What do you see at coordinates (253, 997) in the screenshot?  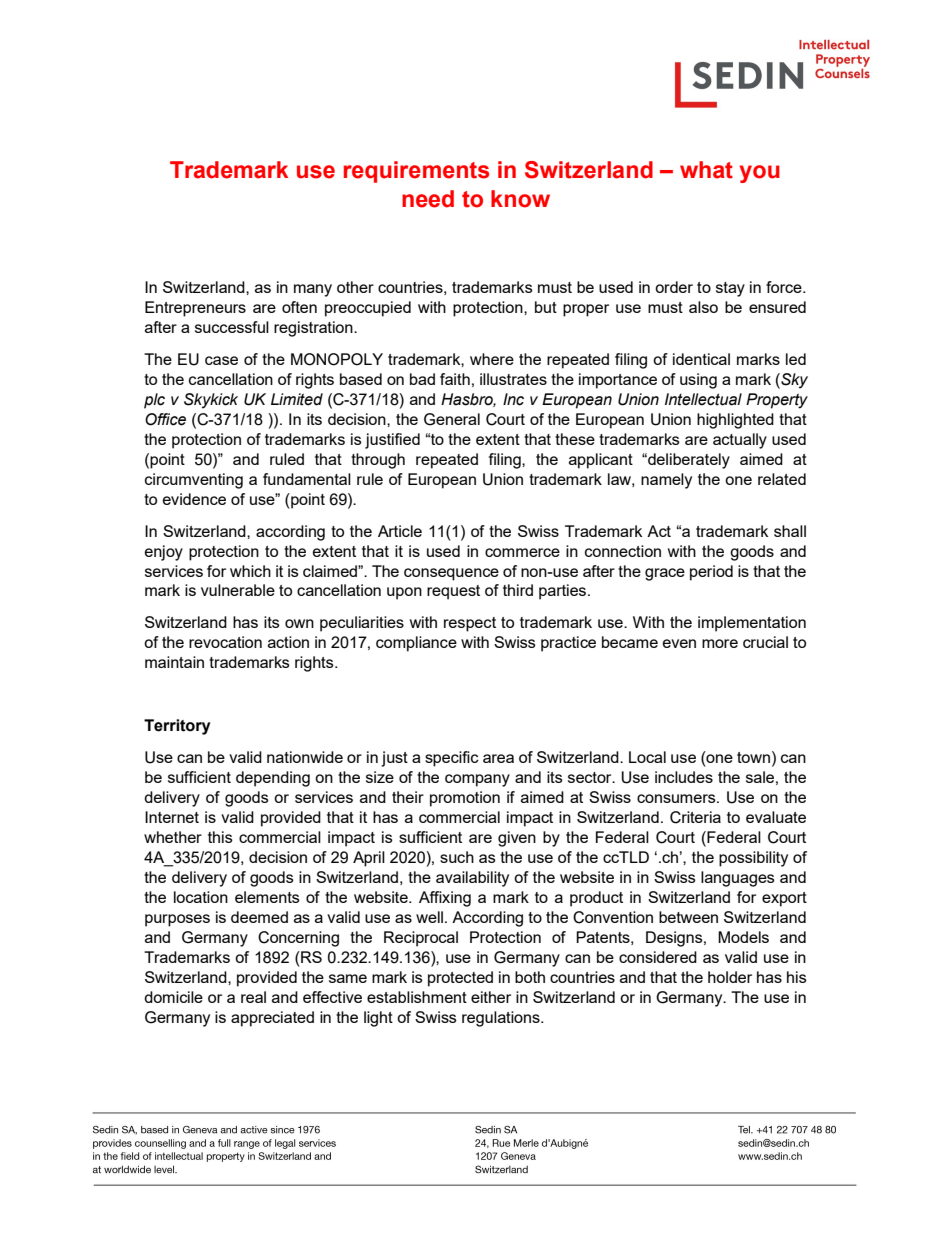 I see `real` at bounding box center [253, 997].
